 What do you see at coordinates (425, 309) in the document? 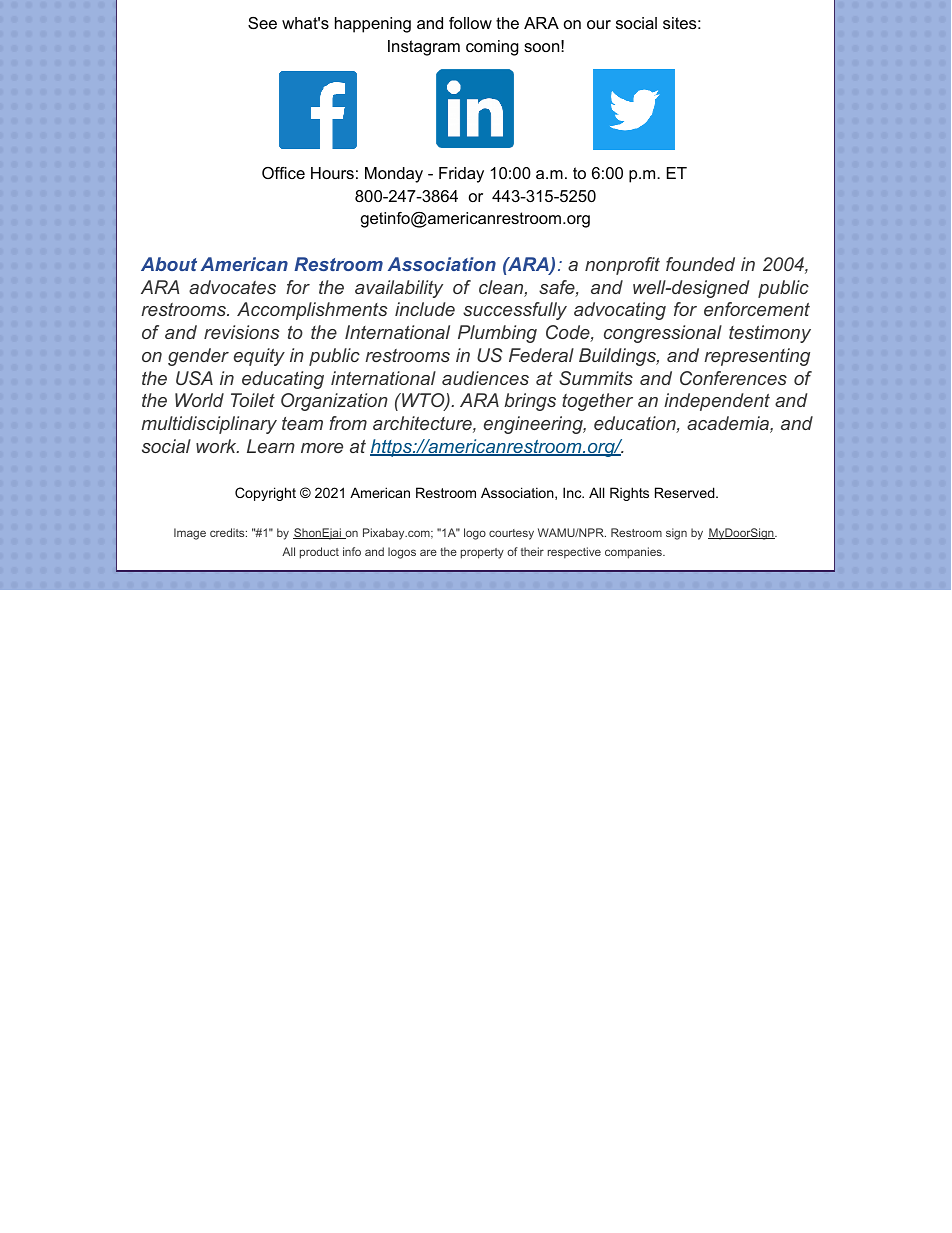
I see `include` at bounding box center [425, 309].
